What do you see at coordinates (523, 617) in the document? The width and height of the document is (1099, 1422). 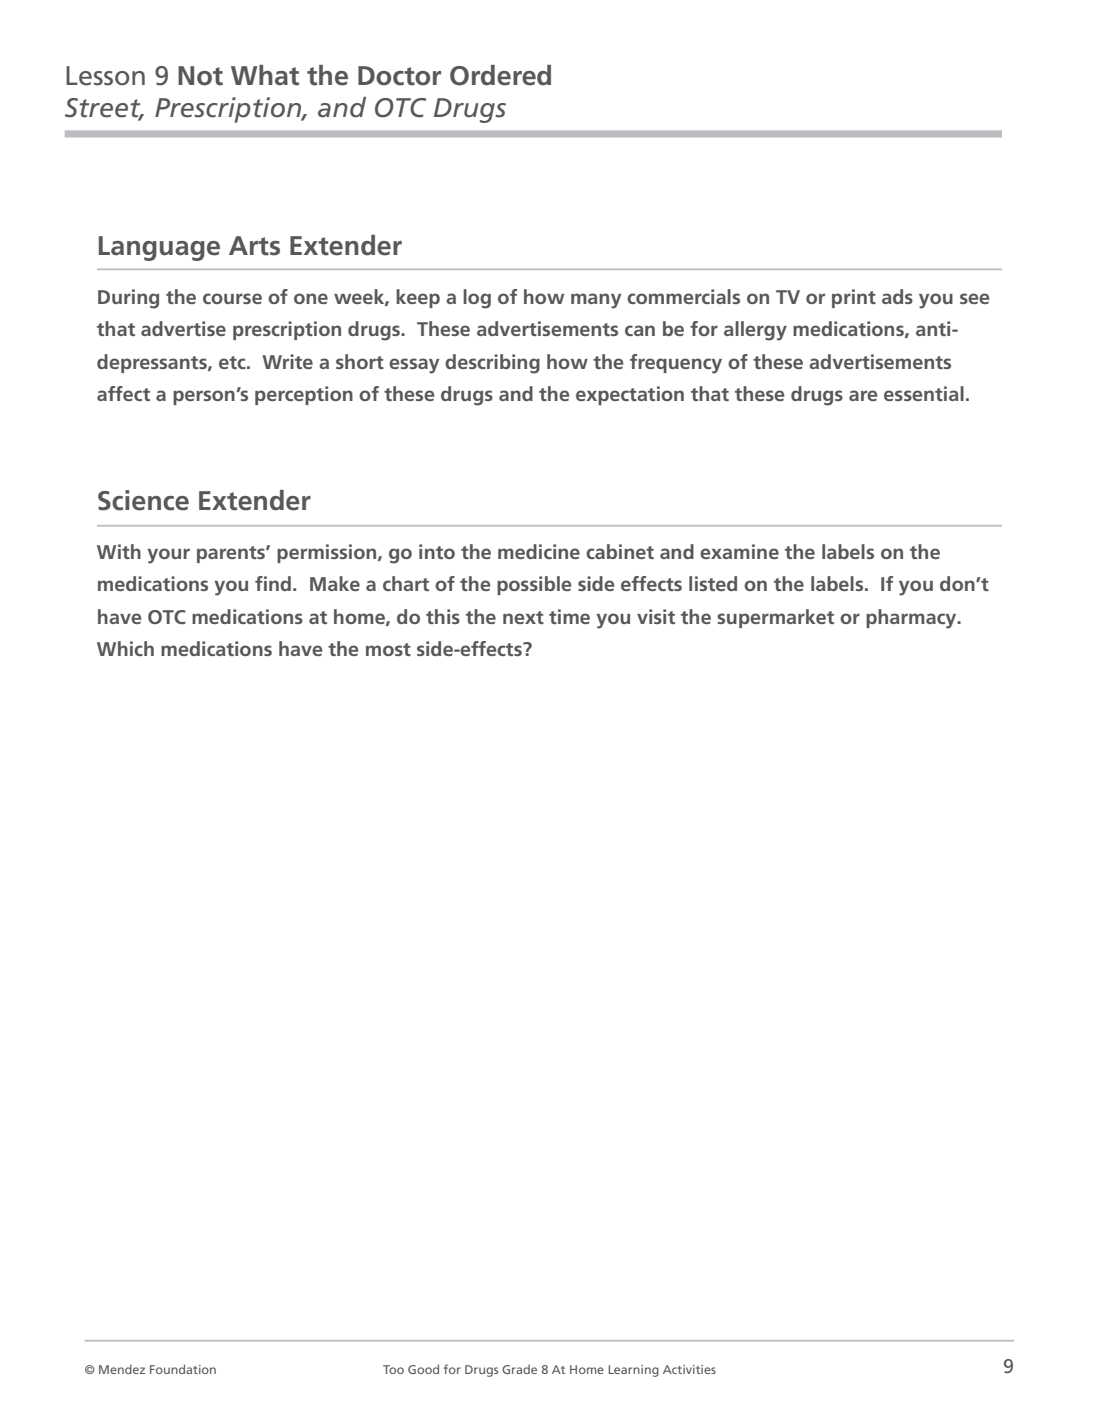 I see `next` at bounding box center [523, 617].
